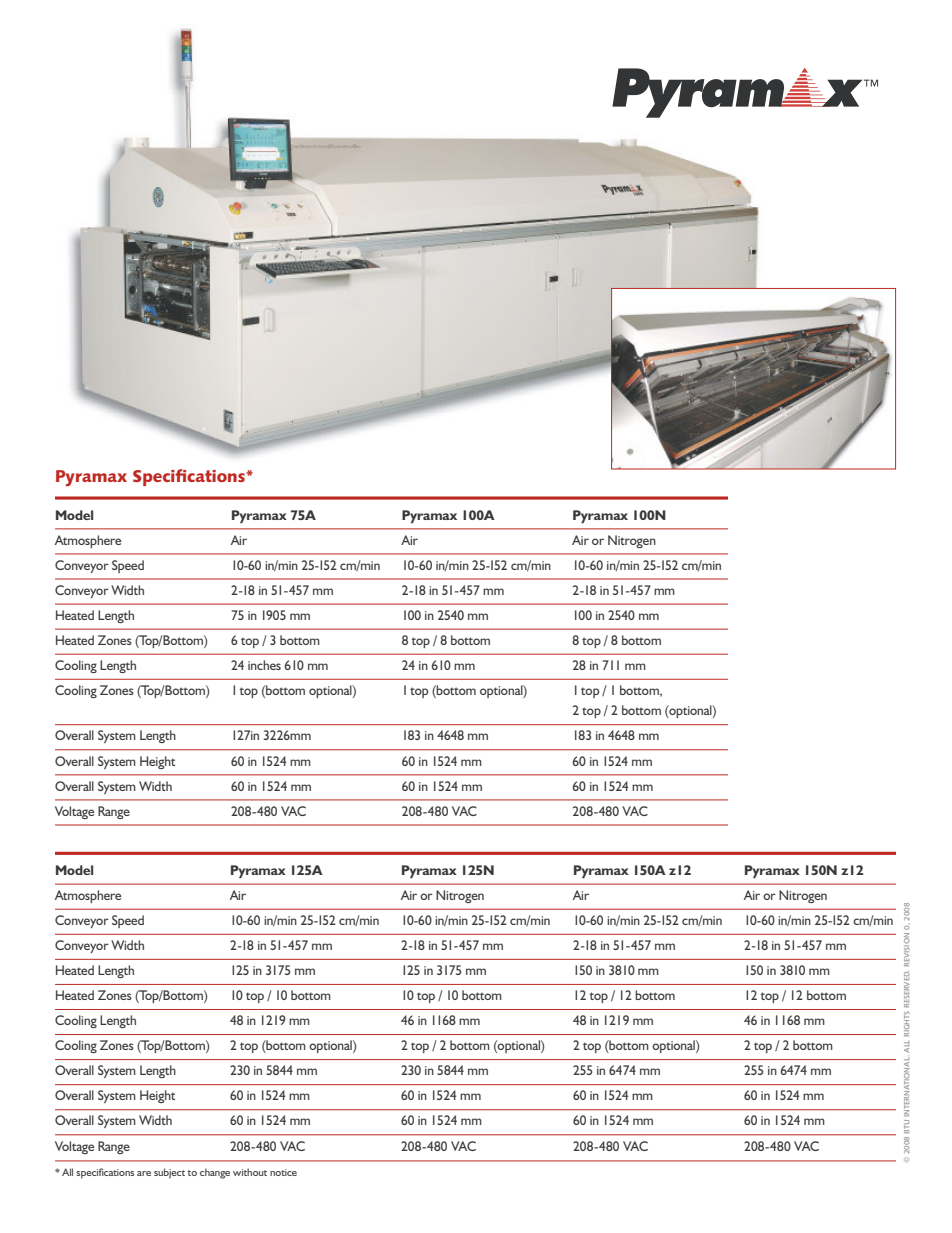 The height and width of the image is (1233, 952). Describe the element at coordinates (215, 1173) in the image. I see `change` at that location.
